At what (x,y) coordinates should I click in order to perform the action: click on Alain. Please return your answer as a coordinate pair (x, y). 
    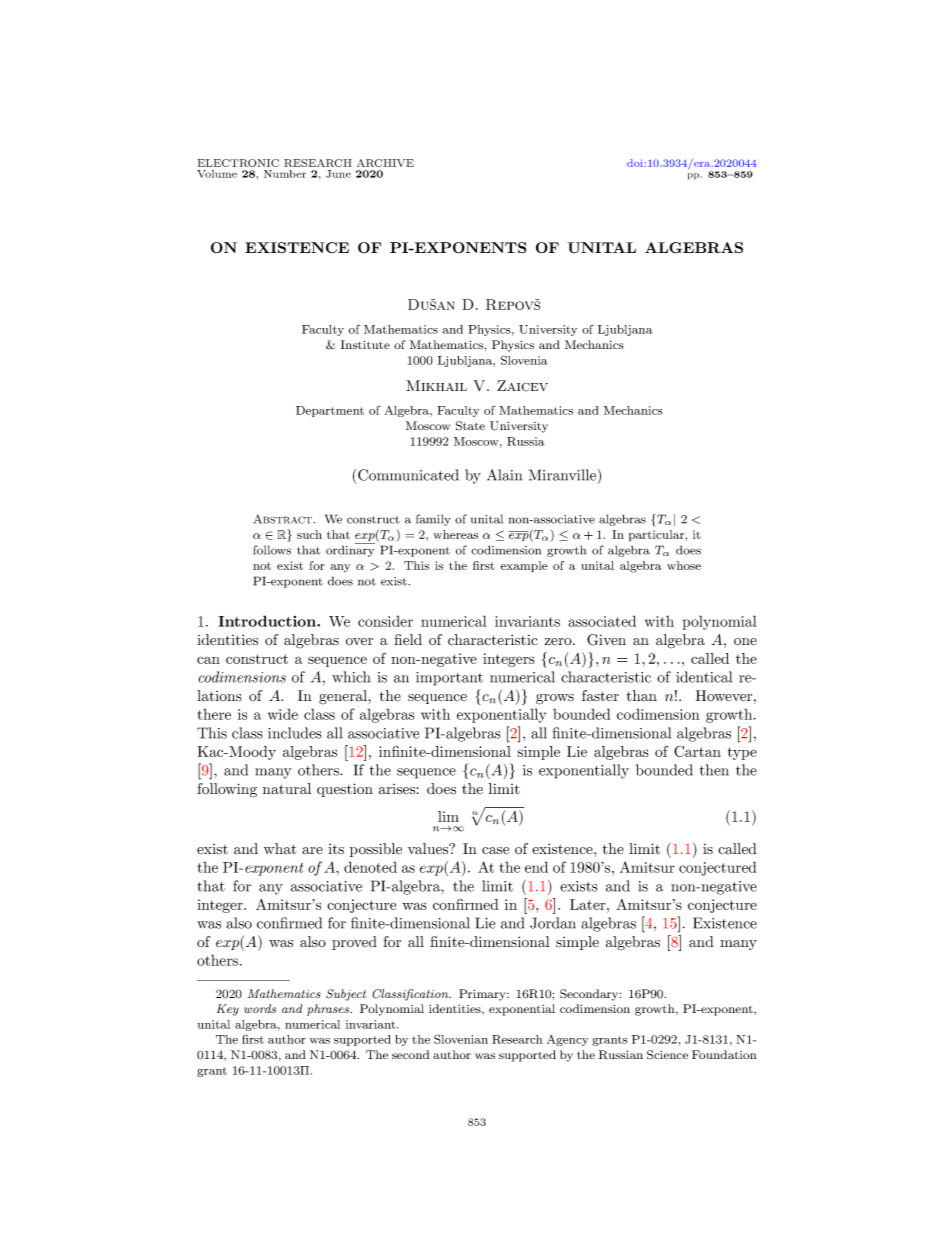
    Looking at the image, I should click on (504, 475).
